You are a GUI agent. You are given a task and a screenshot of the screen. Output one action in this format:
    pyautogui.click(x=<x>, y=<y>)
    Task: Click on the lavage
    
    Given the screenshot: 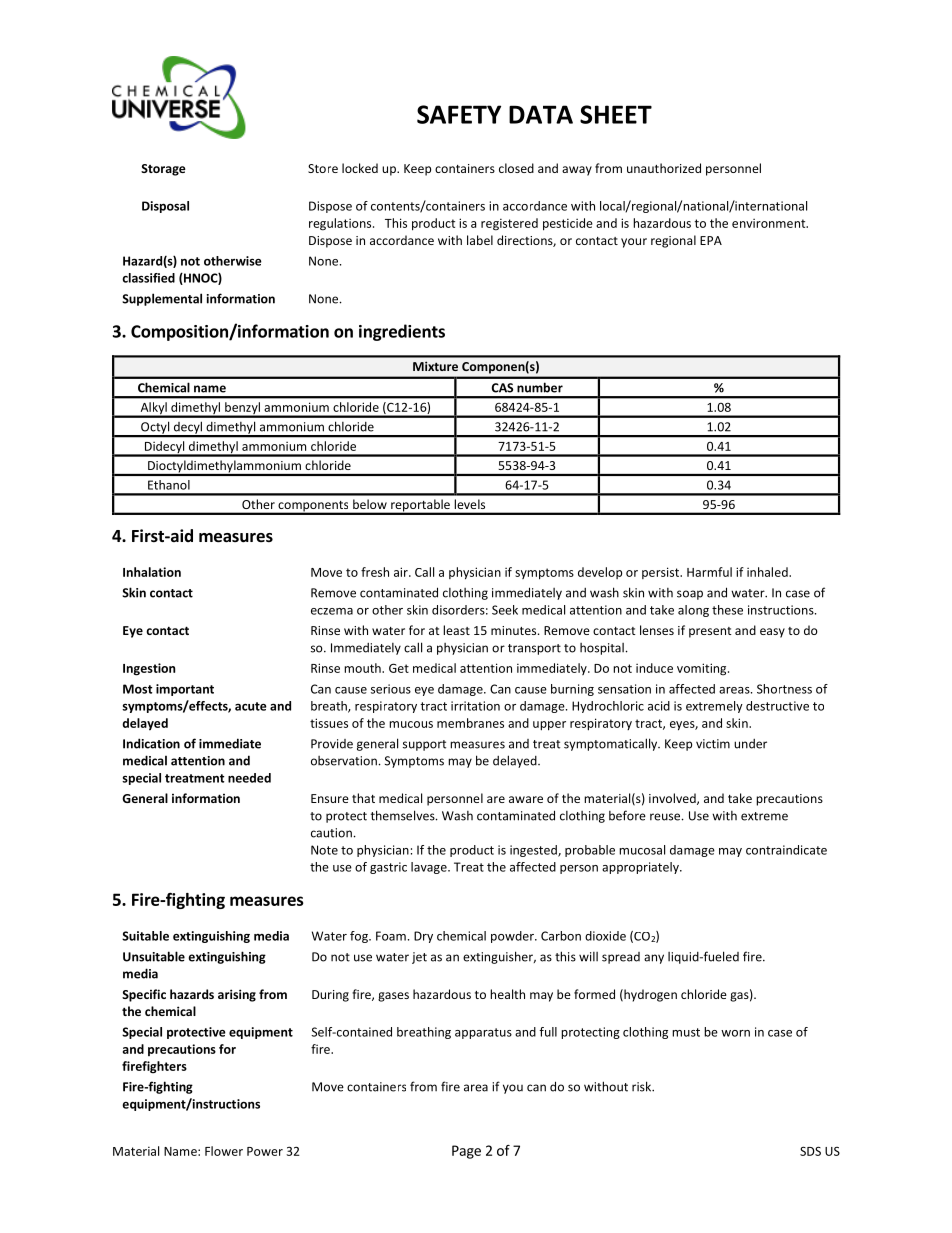 What is the action you would take?
    pyautogui.click(x=430, y=868)
